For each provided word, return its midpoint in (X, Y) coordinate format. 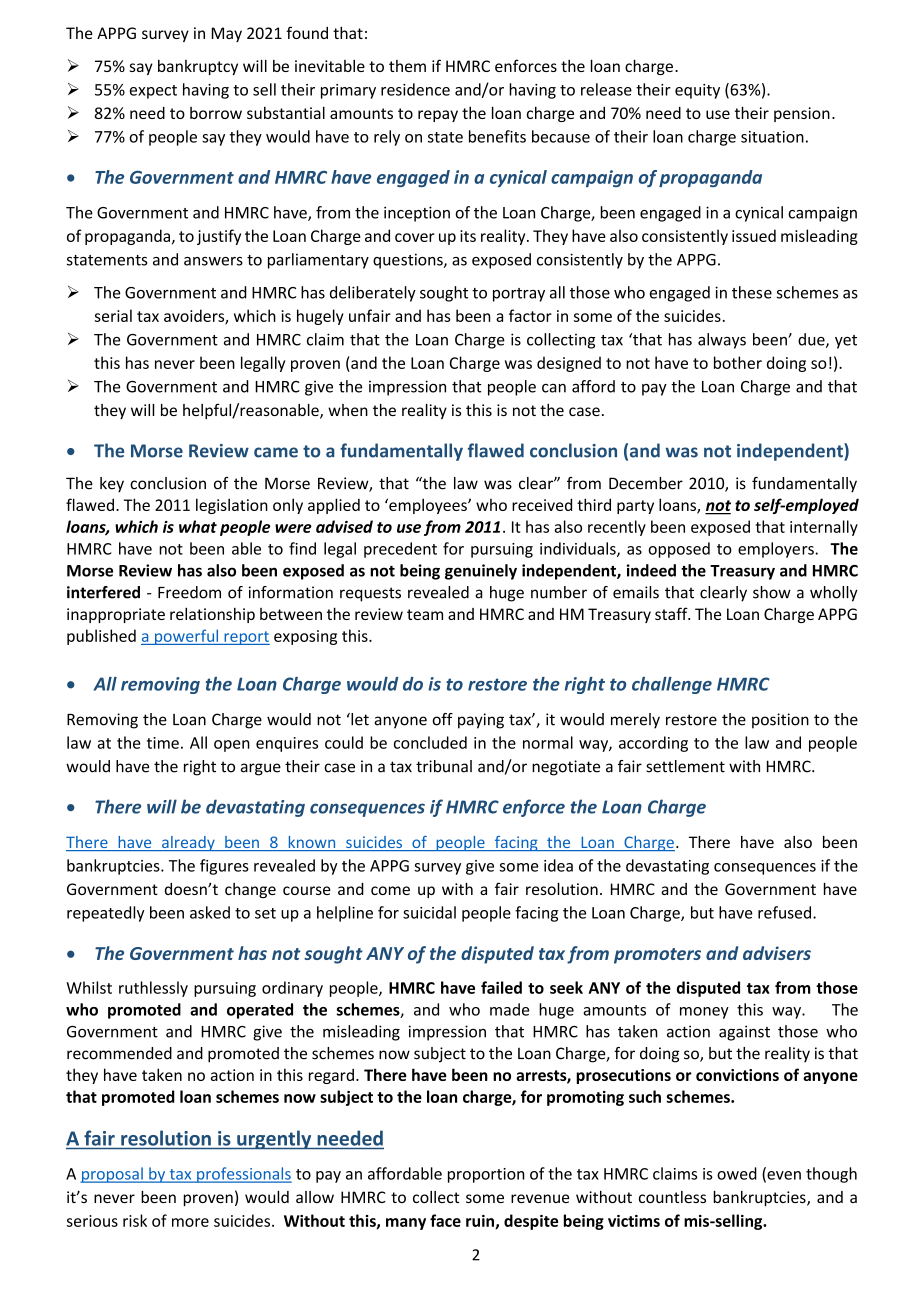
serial (113, 315)
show (772, 592)
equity (697, 91)
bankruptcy (198, 67)
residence (415, 89)
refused (784, 912)
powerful (187, 637)
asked (210, 912)
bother (738, 362)
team (425, 614)
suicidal (429, 912)
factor (530, 315)
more (190, 1222)
